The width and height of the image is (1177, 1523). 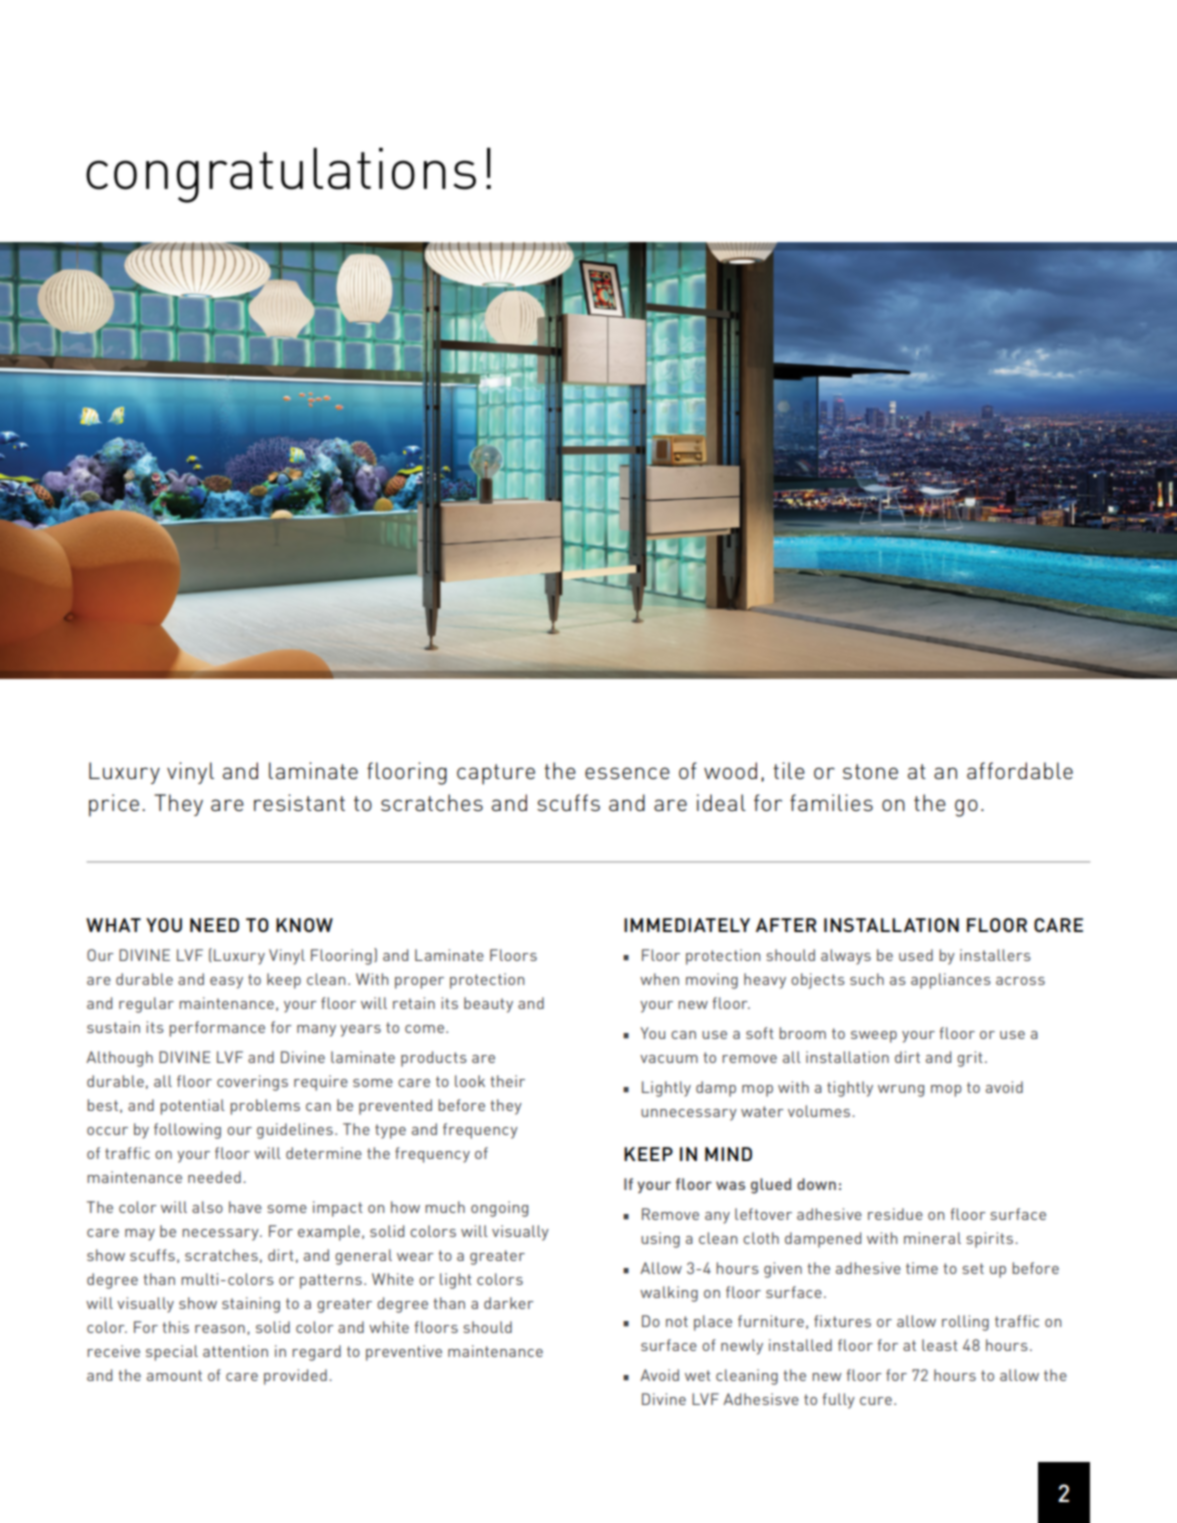 What do you see at coordinates (1020, 770) in the image?
I see `affordable` at bounding box center [1020, 770].
